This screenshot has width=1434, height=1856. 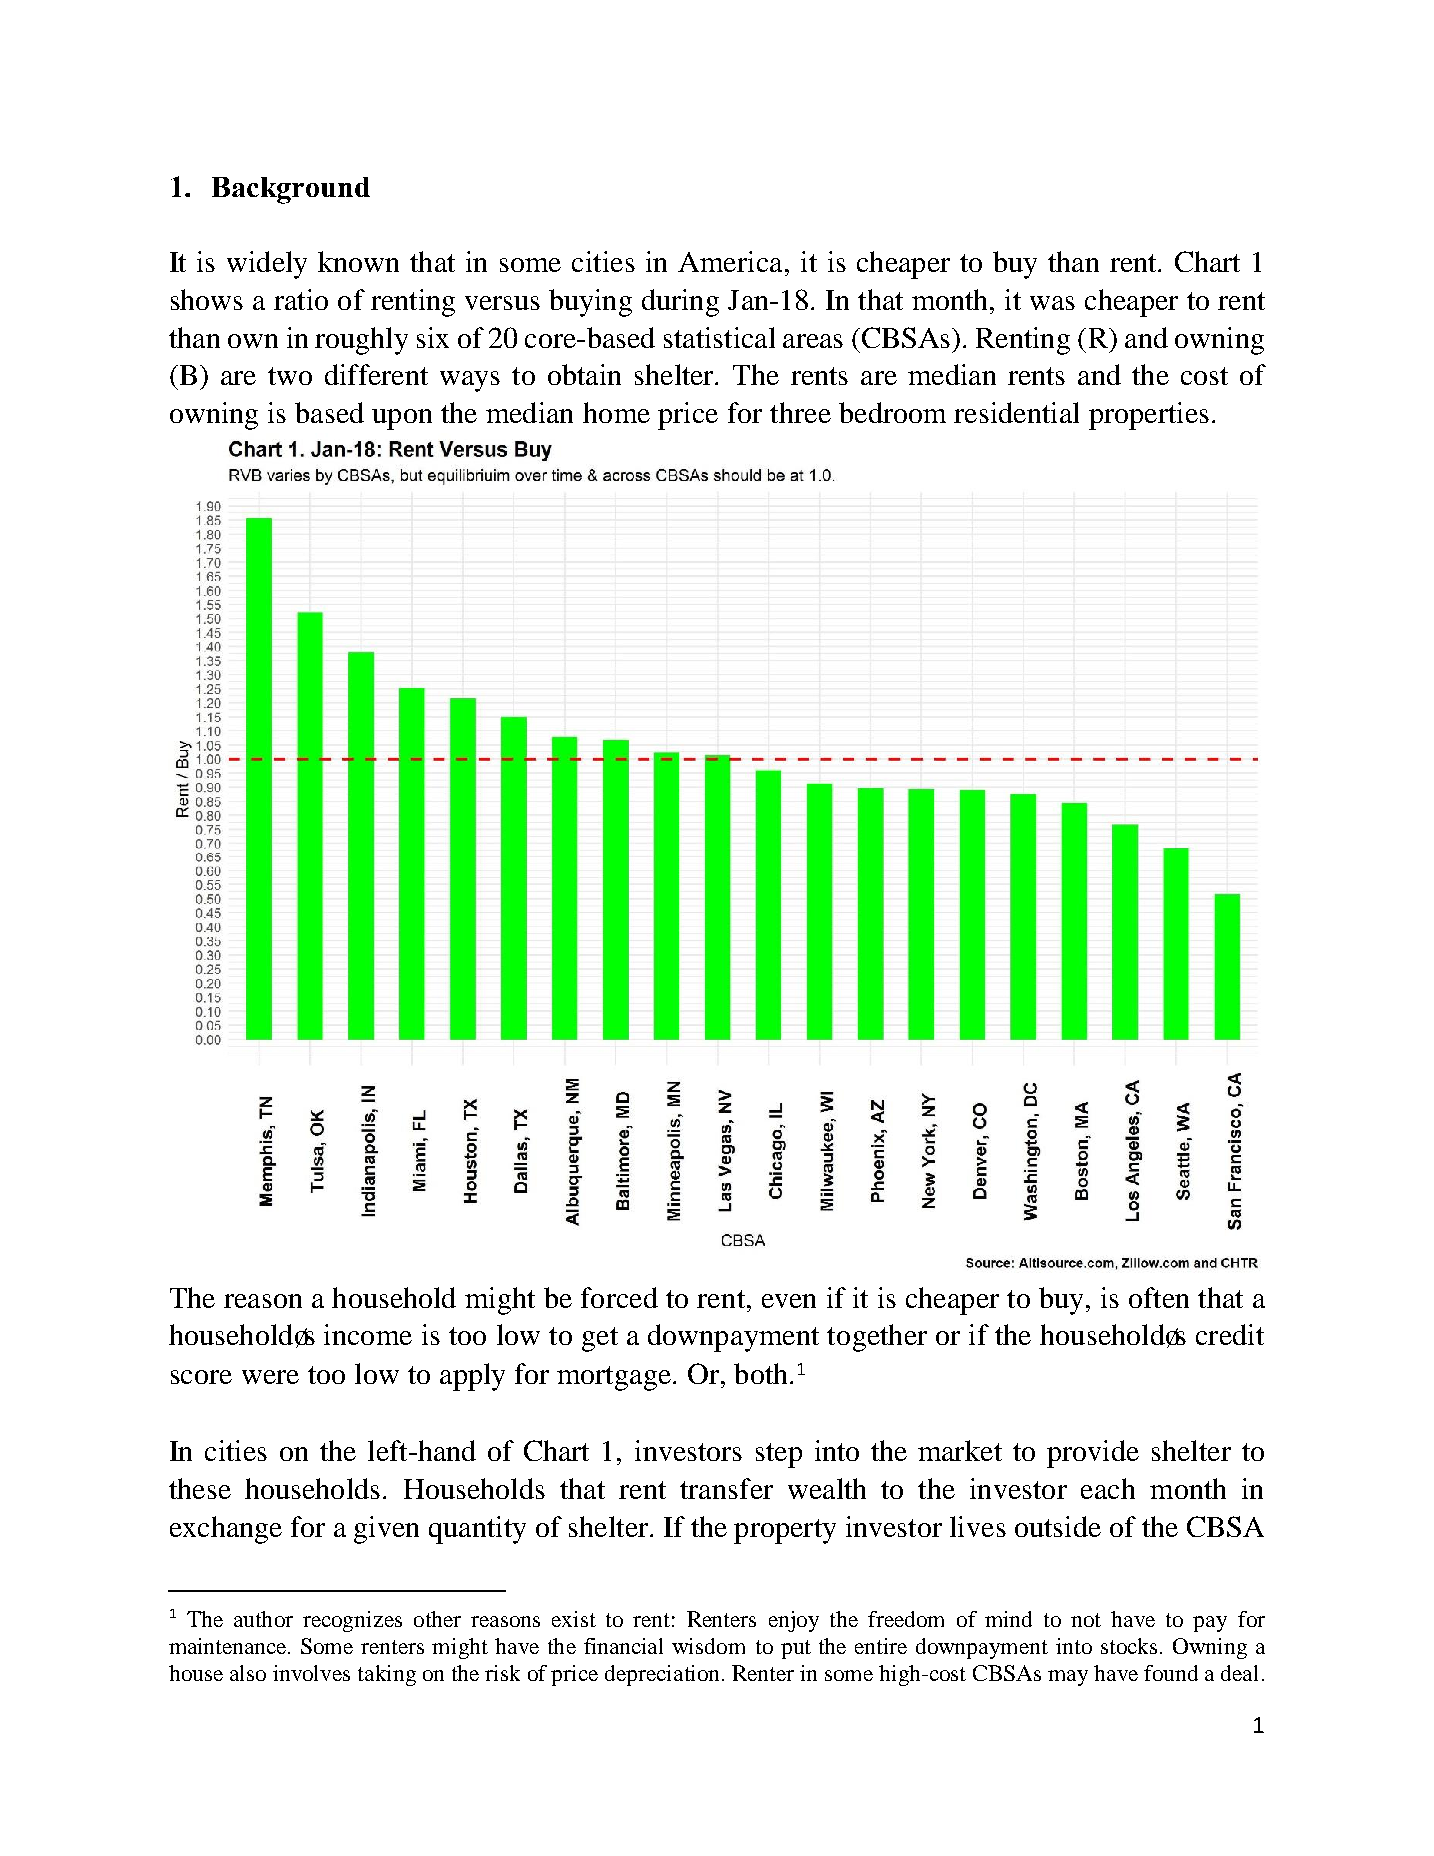 I want to click on were, so click(x=270, y=1377).
